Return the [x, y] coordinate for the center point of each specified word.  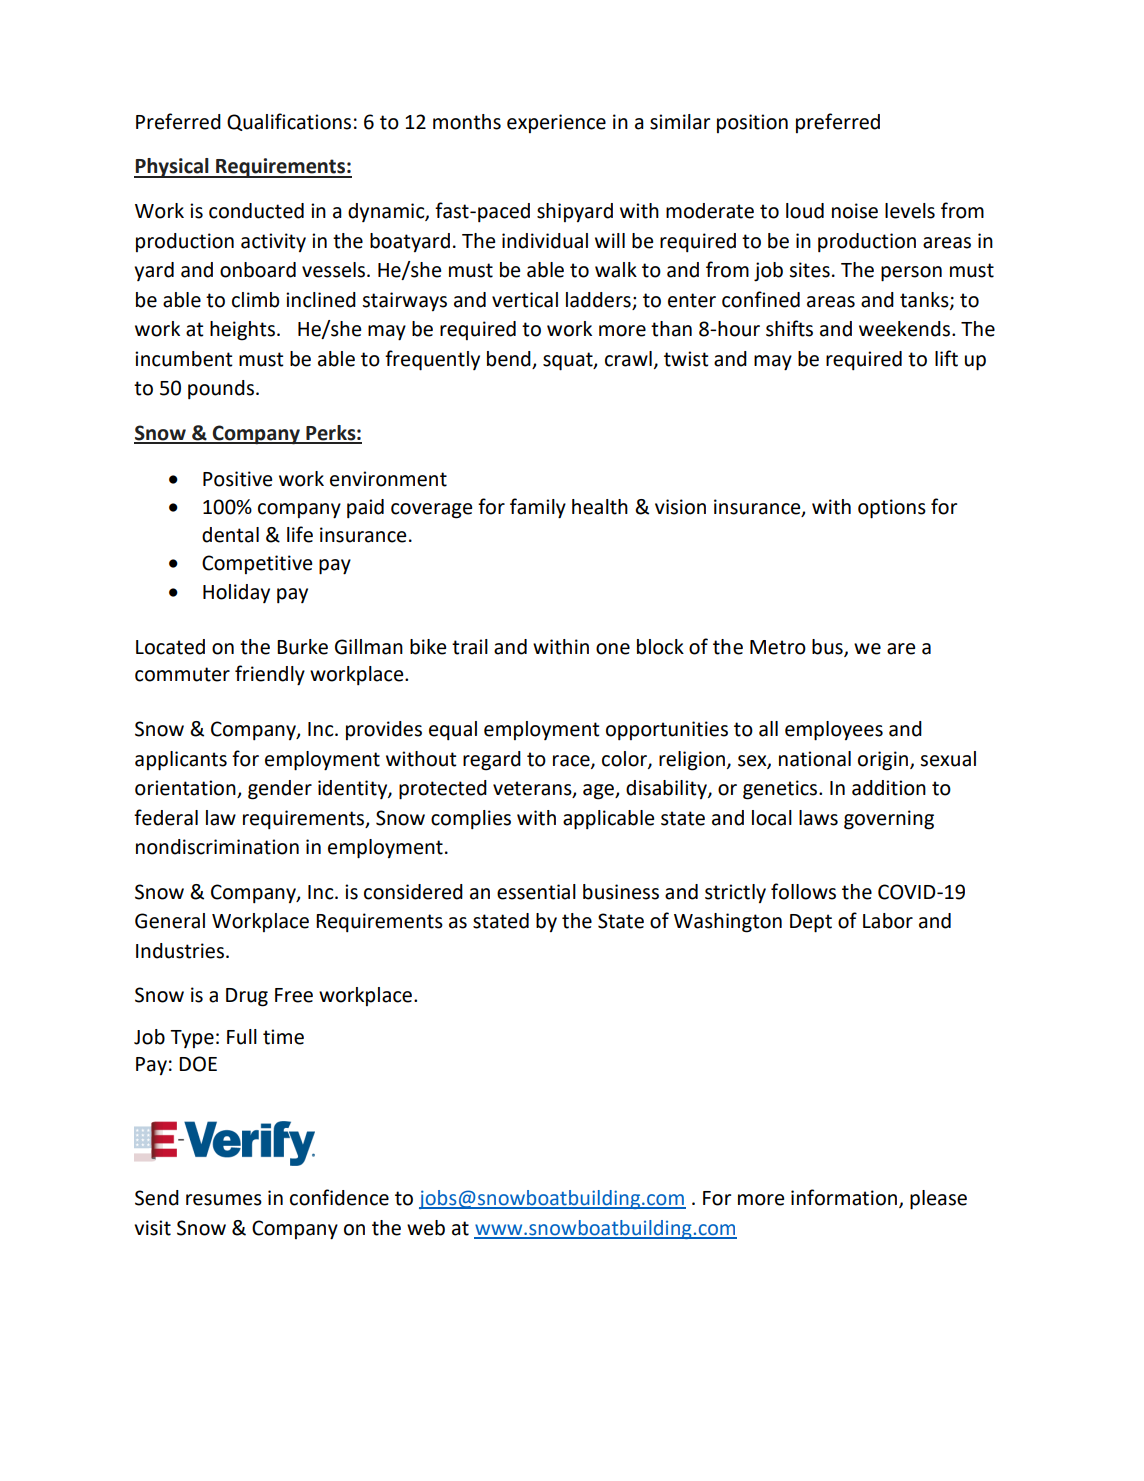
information [844, 1197]
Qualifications [289, 122]
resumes [224, 1200]
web [426, 1228]
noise [855, 211]
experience [556, 123]
